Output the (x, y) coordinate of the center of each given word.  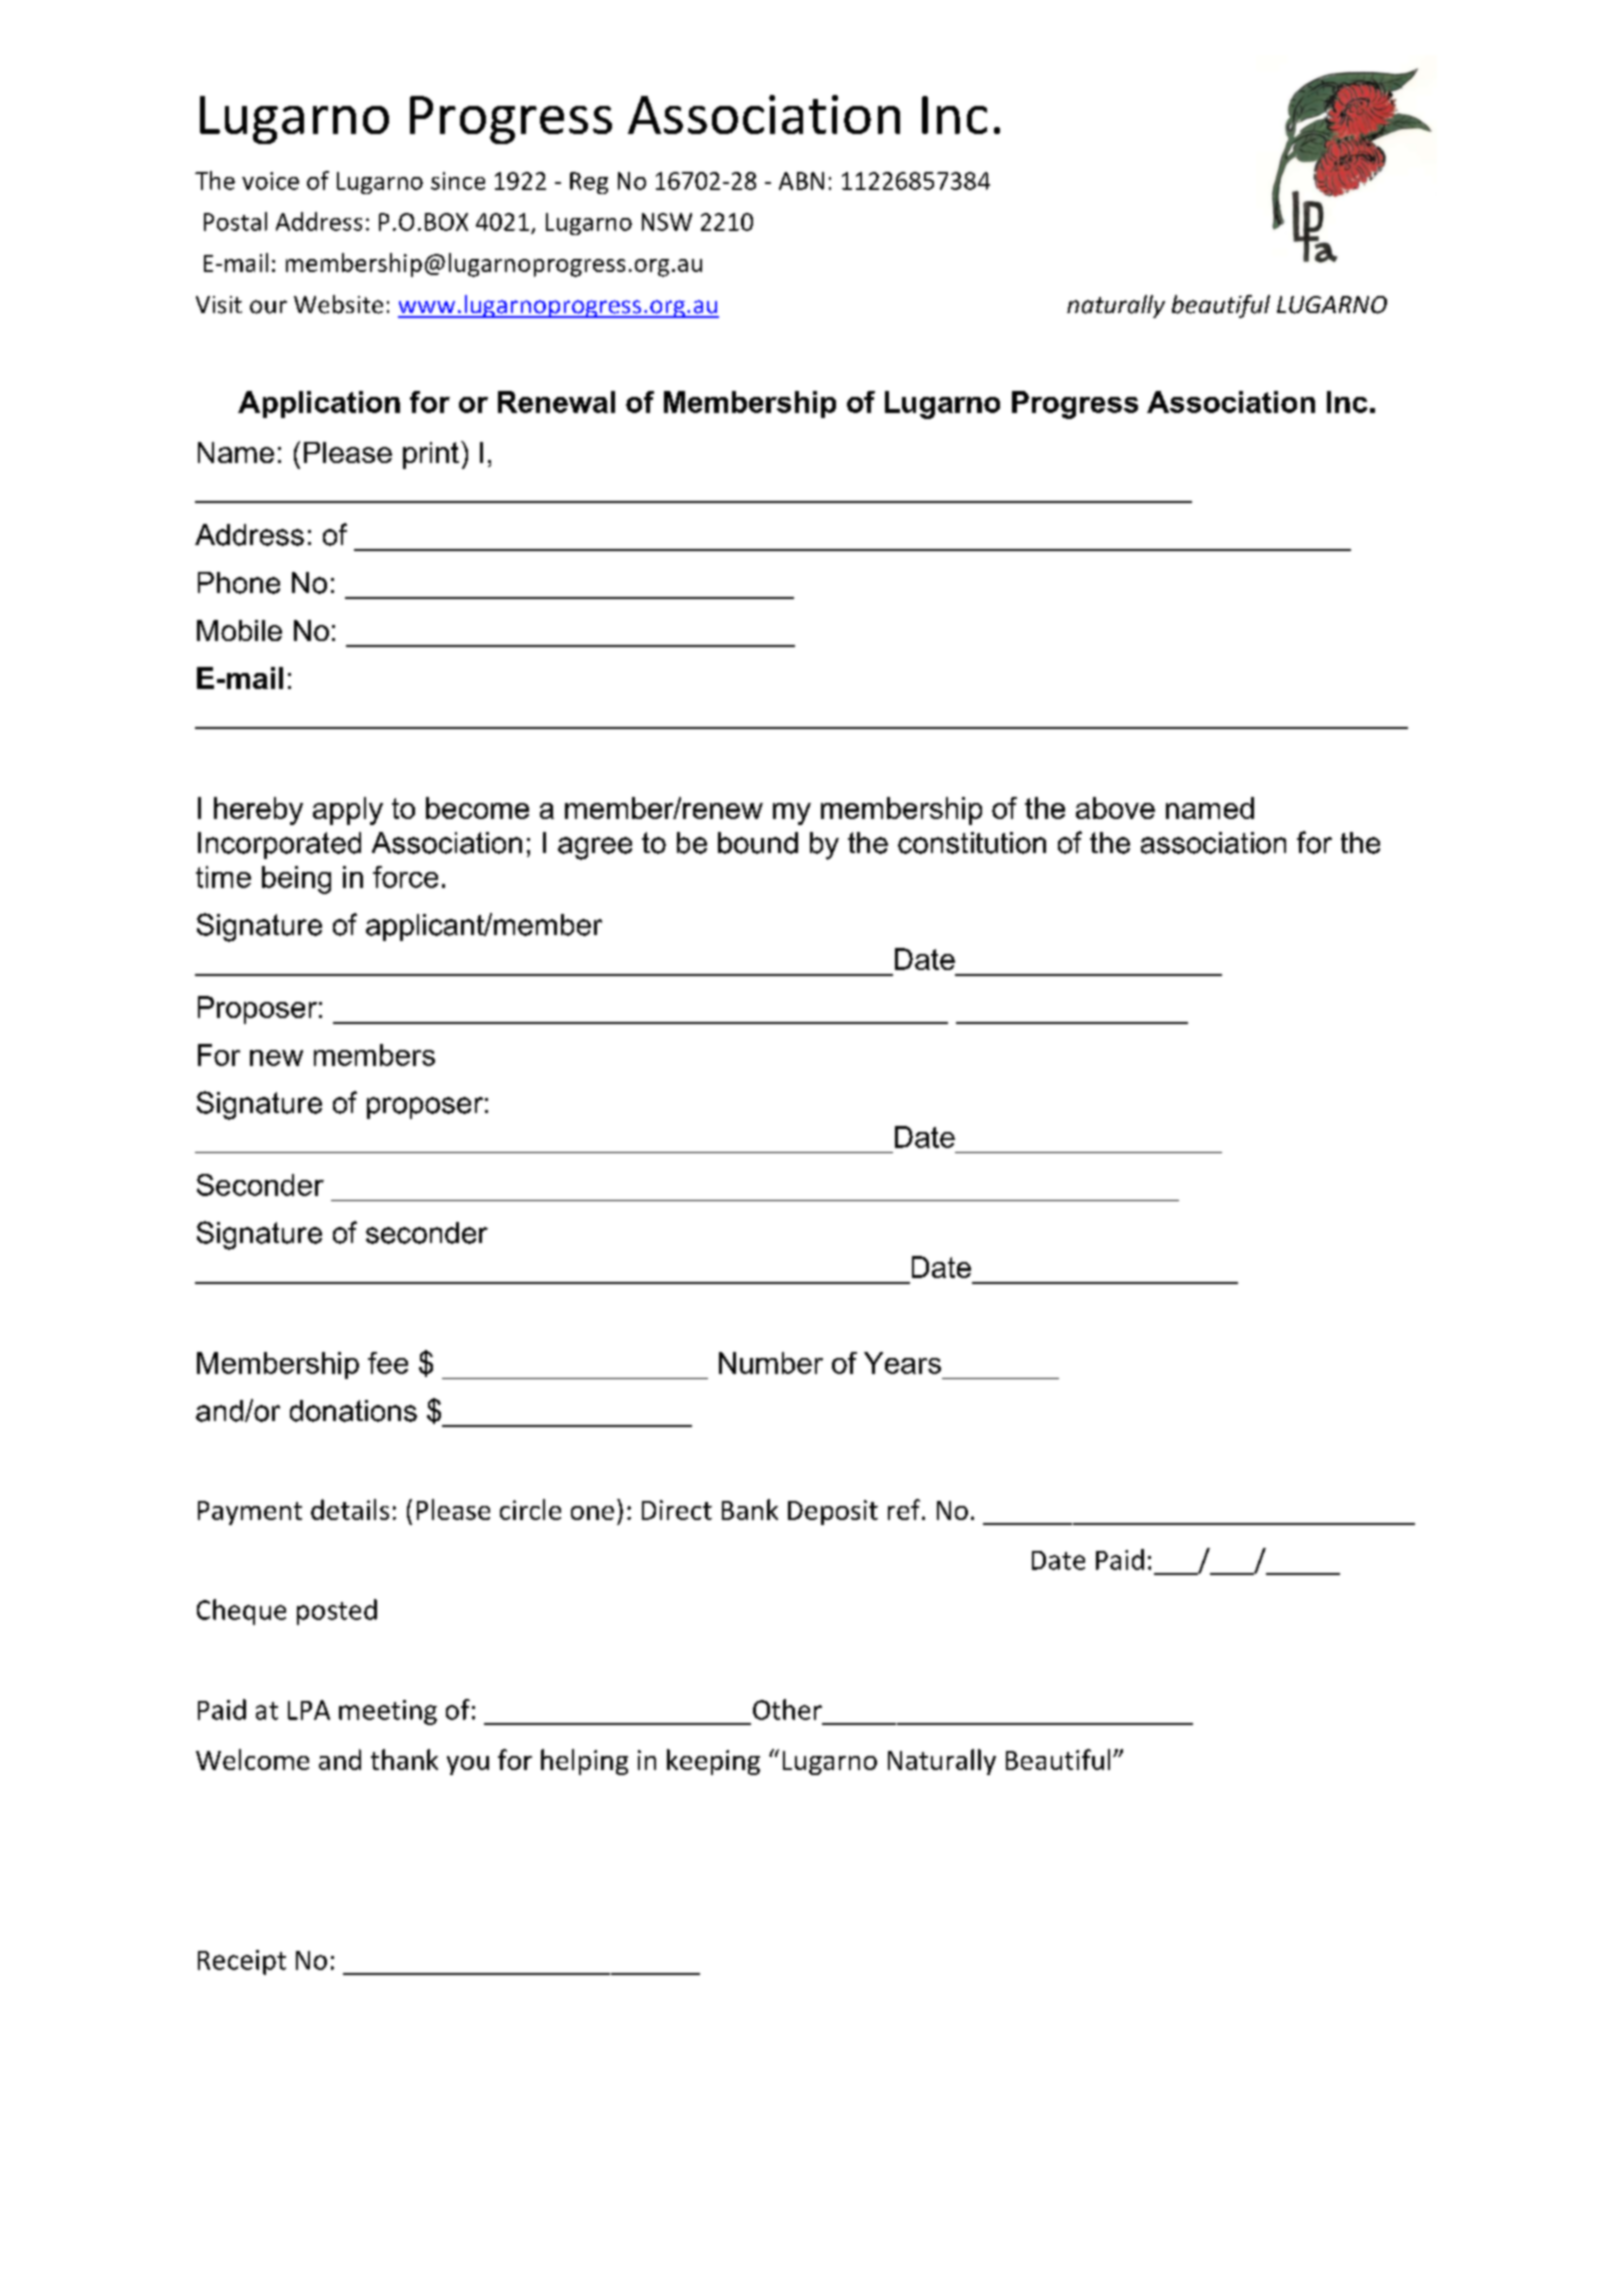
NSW (667, 222)
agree (595, 848)
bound (758, 843)
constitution (972, 843)
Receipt (242, 1962)
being (296, 880)
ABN (801, 181)
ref (905, 1509)
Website (338, 304)
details (350, 1509)
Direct (677, 1510)
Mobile (239, 630)
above (1115, 808)
